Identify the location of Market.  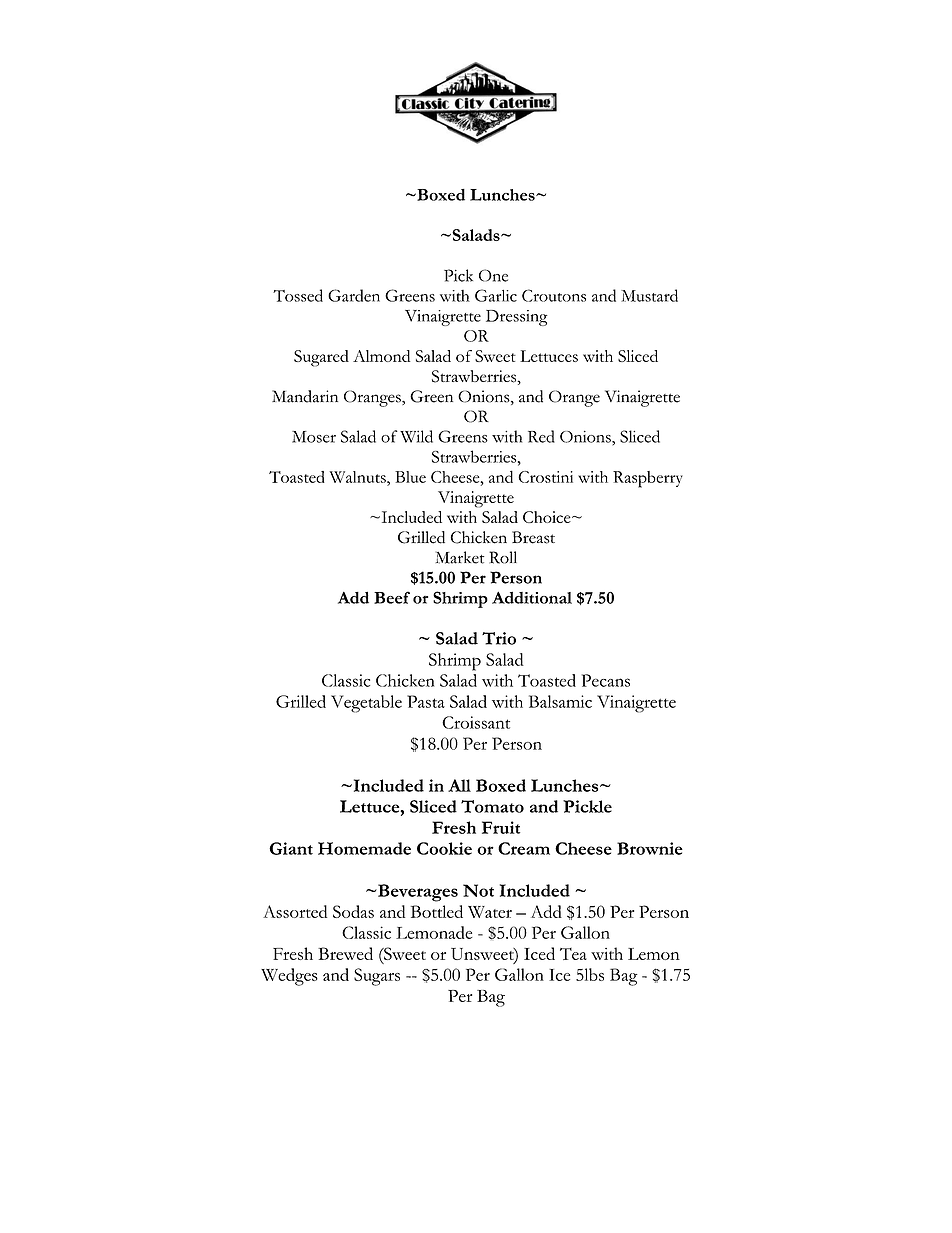
(460, 557).
